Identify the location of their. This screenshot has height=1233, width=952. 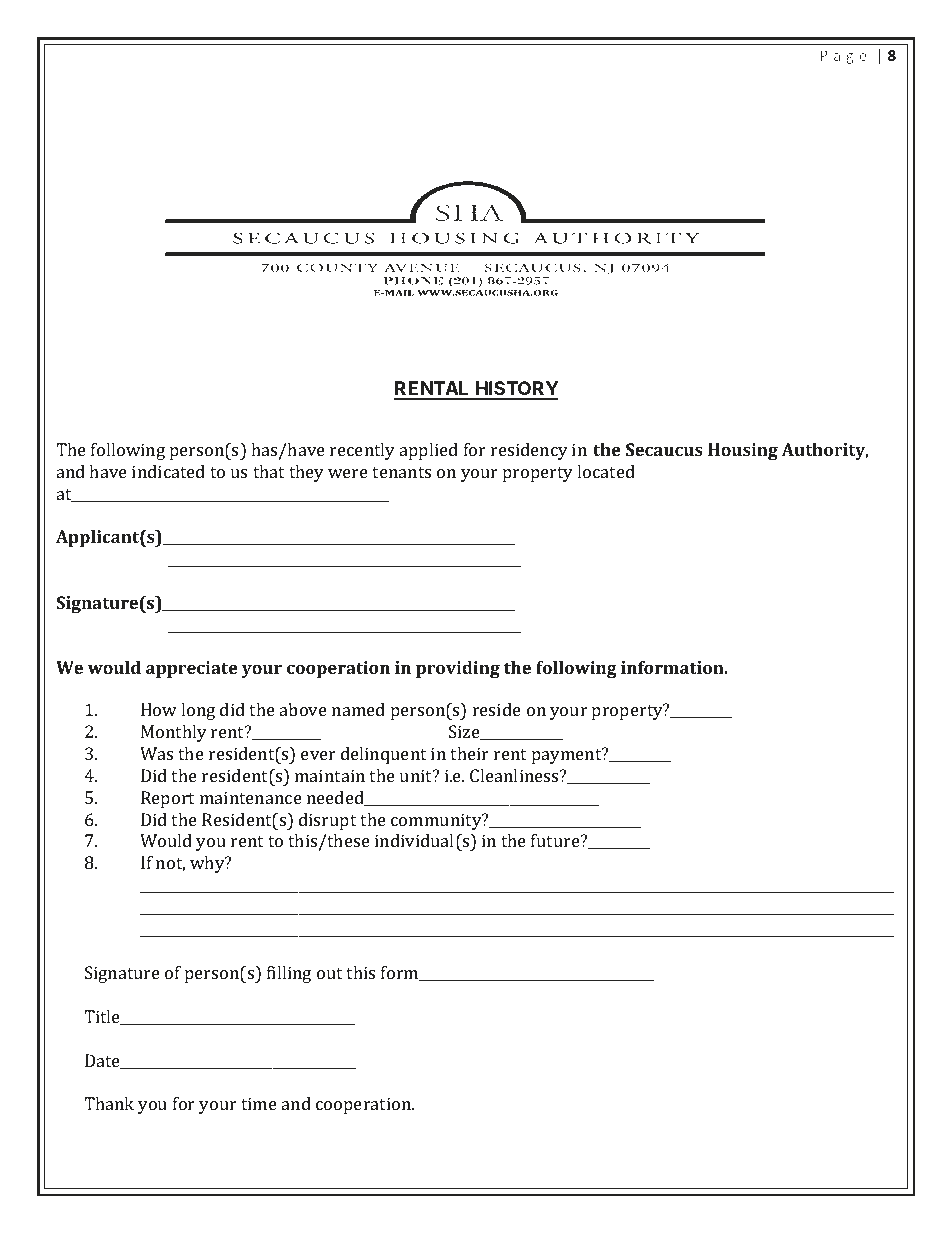
(469, 753).
